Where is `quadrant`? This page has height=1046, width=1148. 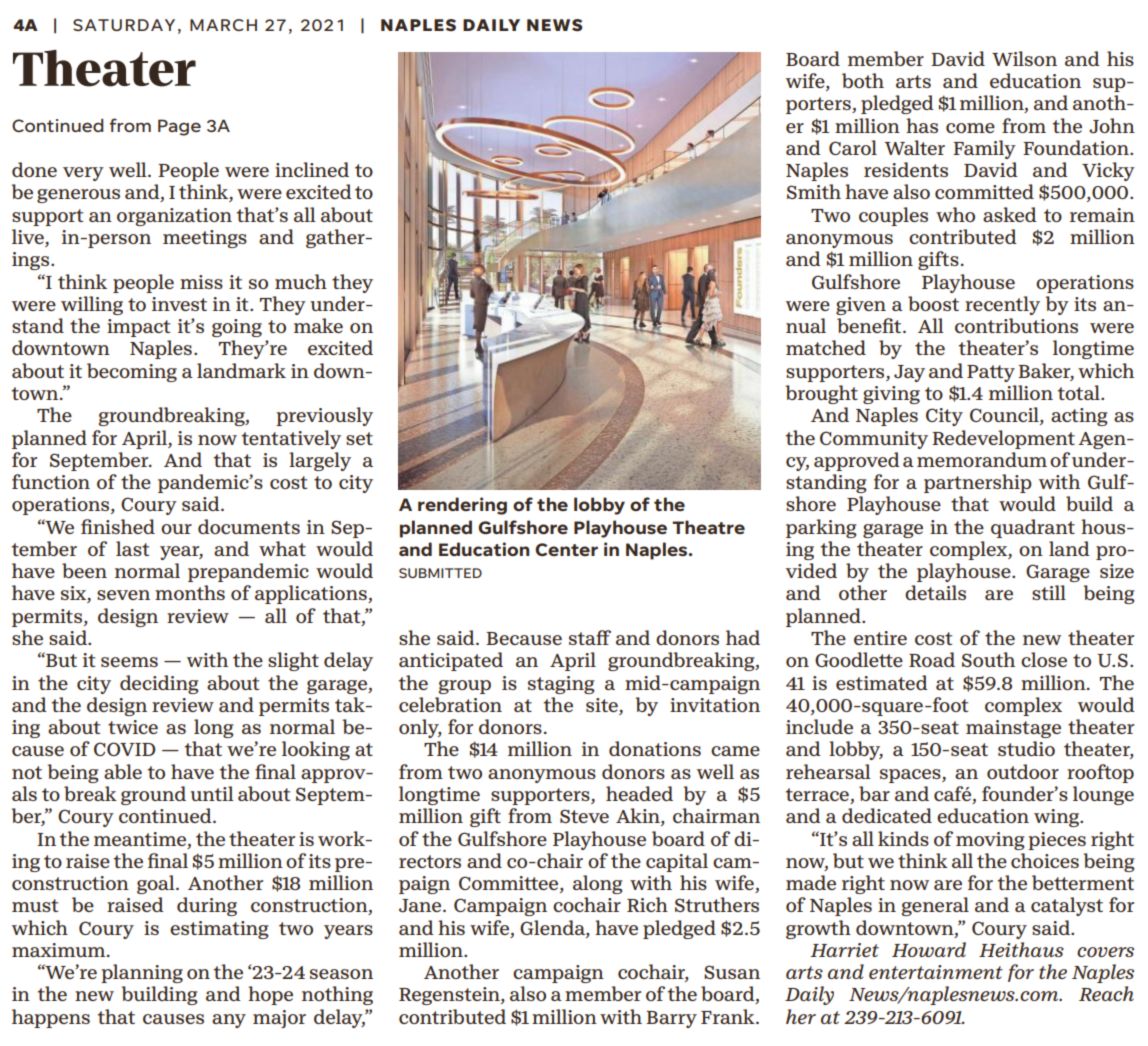
quadrant is located at coordinates (1033, 528).
